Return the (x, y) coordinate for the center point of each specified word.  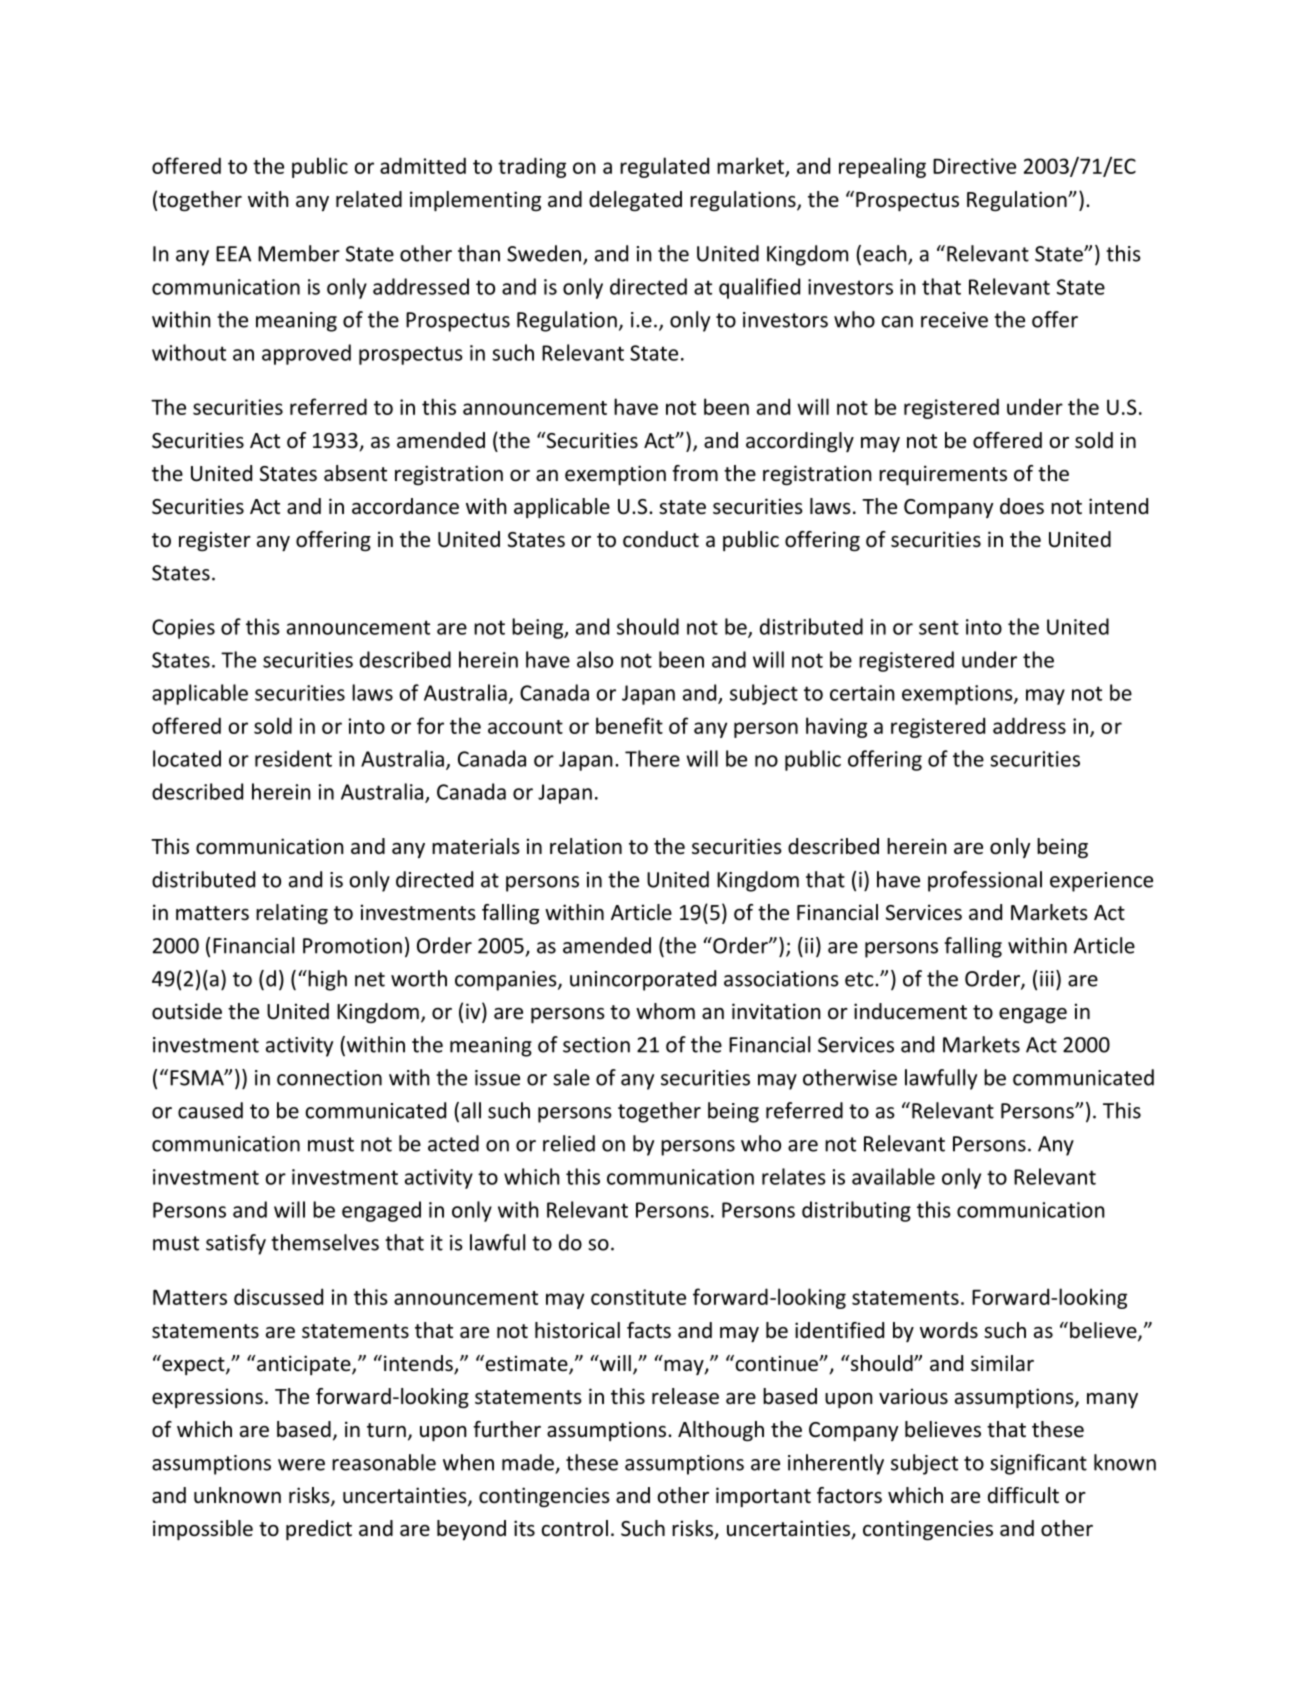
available (893, 1176)
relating (292, 914)
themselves (325, 1242)
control (574, 1528)
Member (299, 253)
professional (985, 881)
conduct (661, 539)
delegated (635, 201)
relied (569, 1143)
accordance (405, 506)
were (301, 1465)
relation (586, 846)
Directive (974, 166)
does (1022, 506)
